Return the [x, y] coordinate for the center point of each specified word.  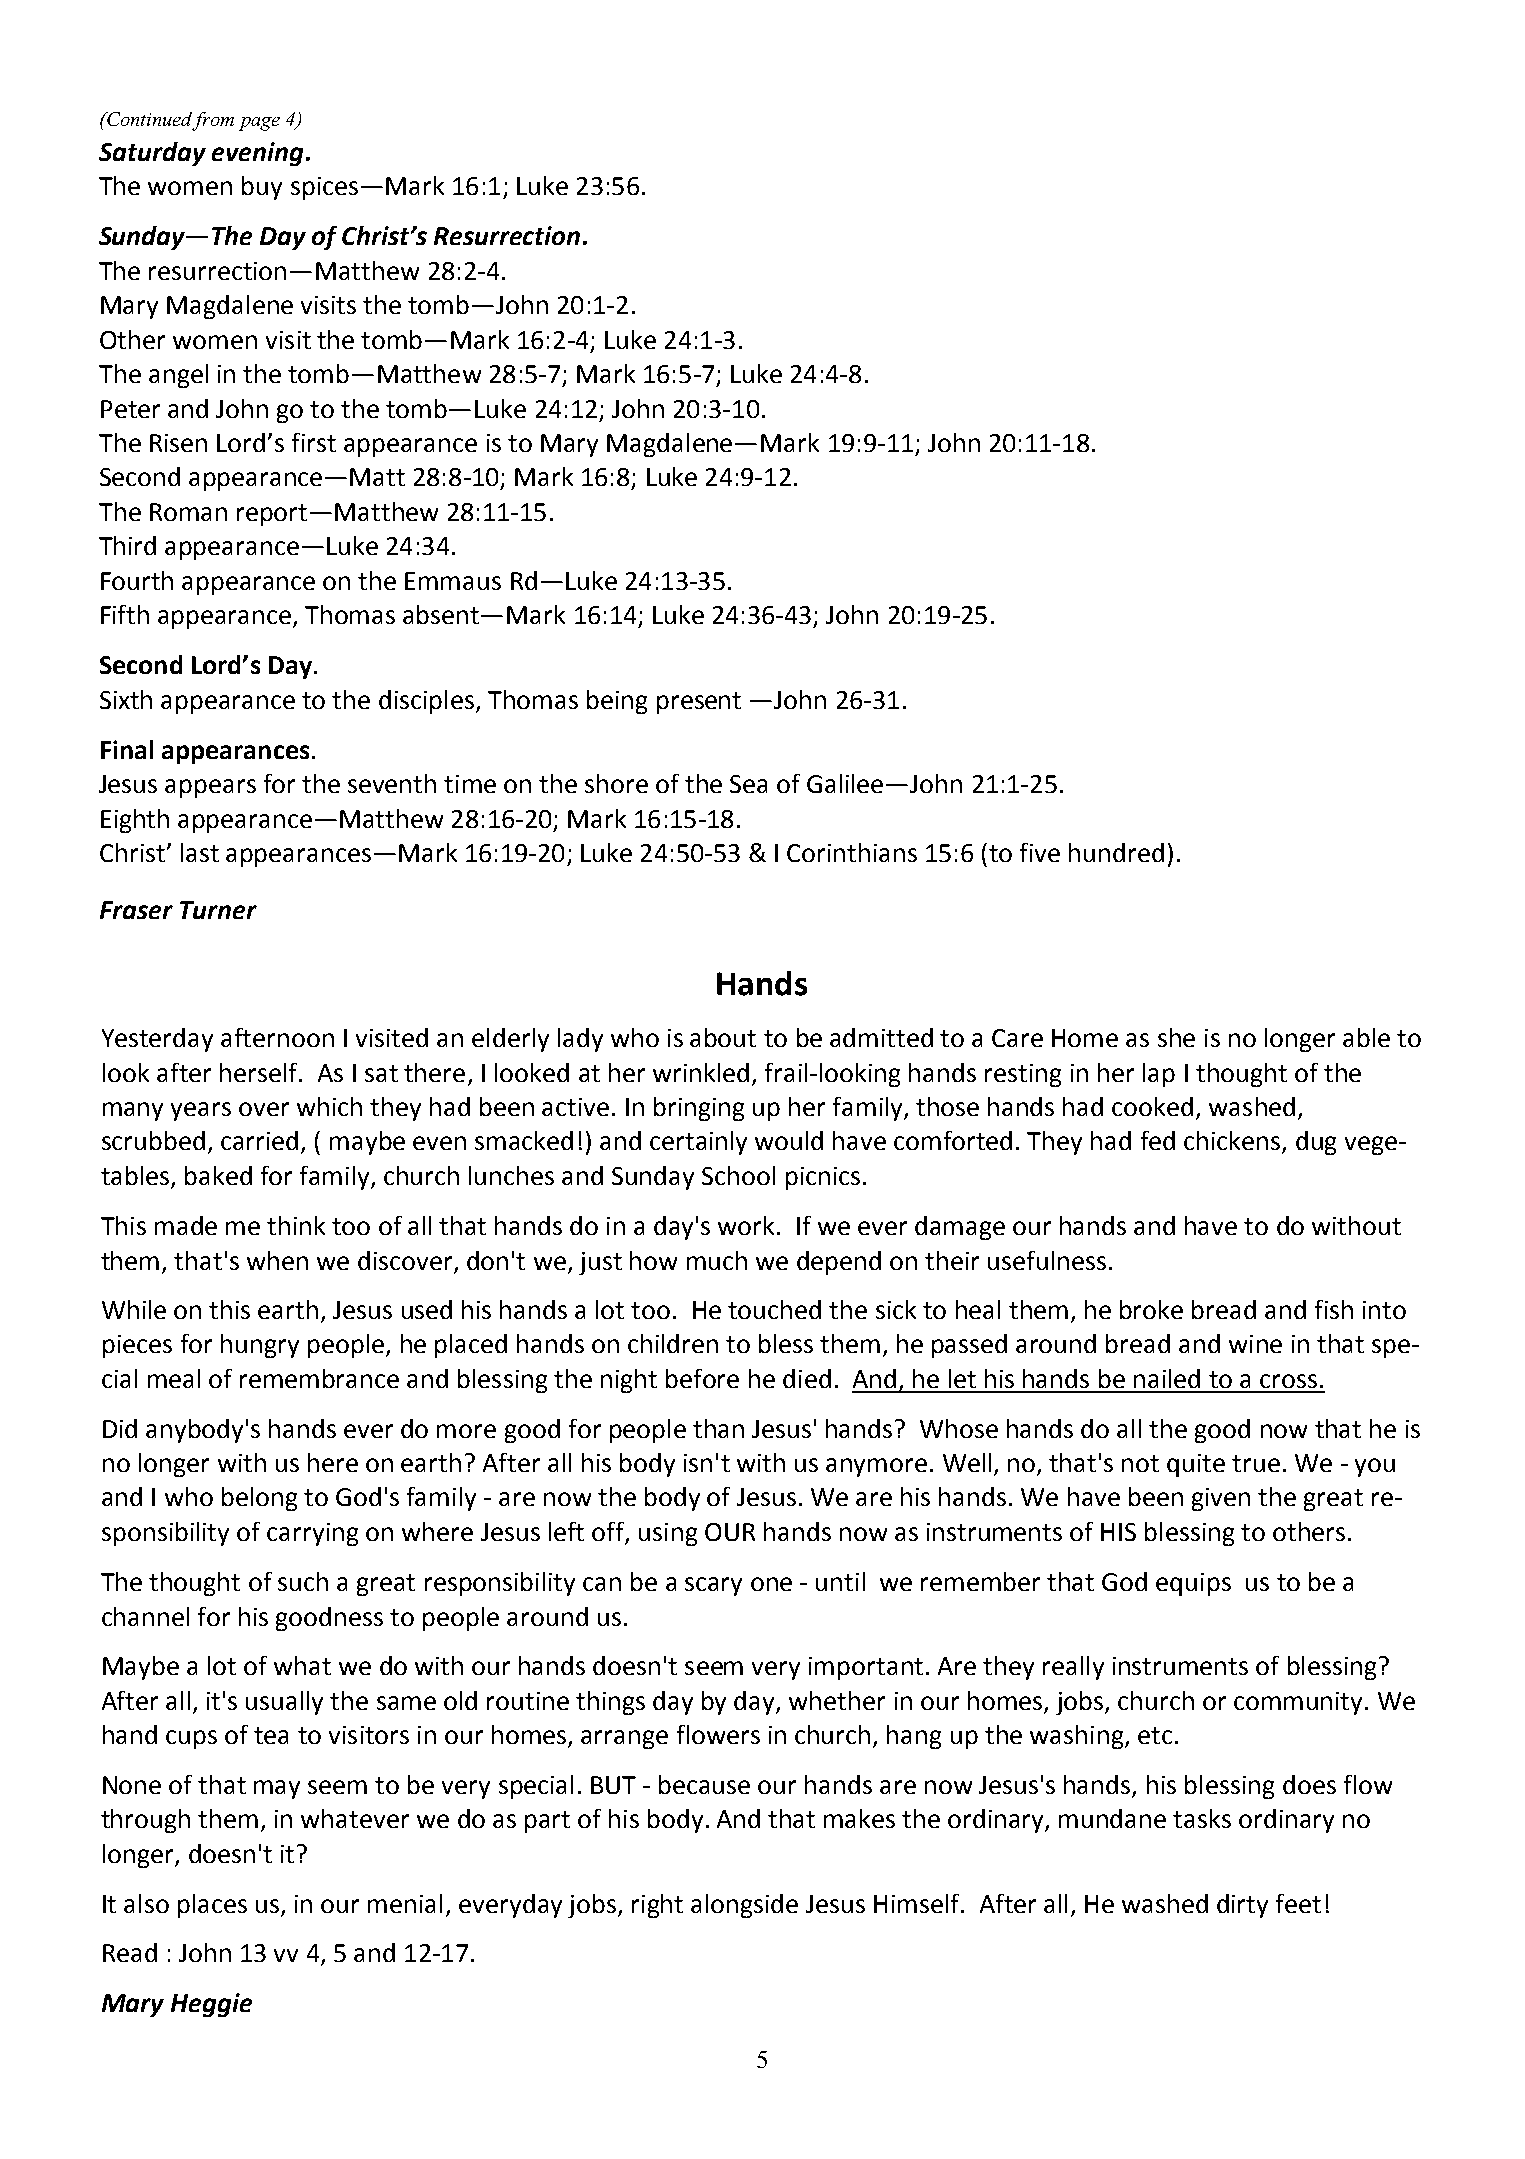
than [718, 1428]
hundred [1116, 852]
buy [262, 188]
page [259, 124]
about [723, 1037]
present [699, 703]
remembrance [319, 1378]
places [212, 1906]
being [617, 702]
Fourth [137, 580]
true [1256, 1463]
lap [1159, 1075]
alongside [744, 1906]
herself [260, 1072]
